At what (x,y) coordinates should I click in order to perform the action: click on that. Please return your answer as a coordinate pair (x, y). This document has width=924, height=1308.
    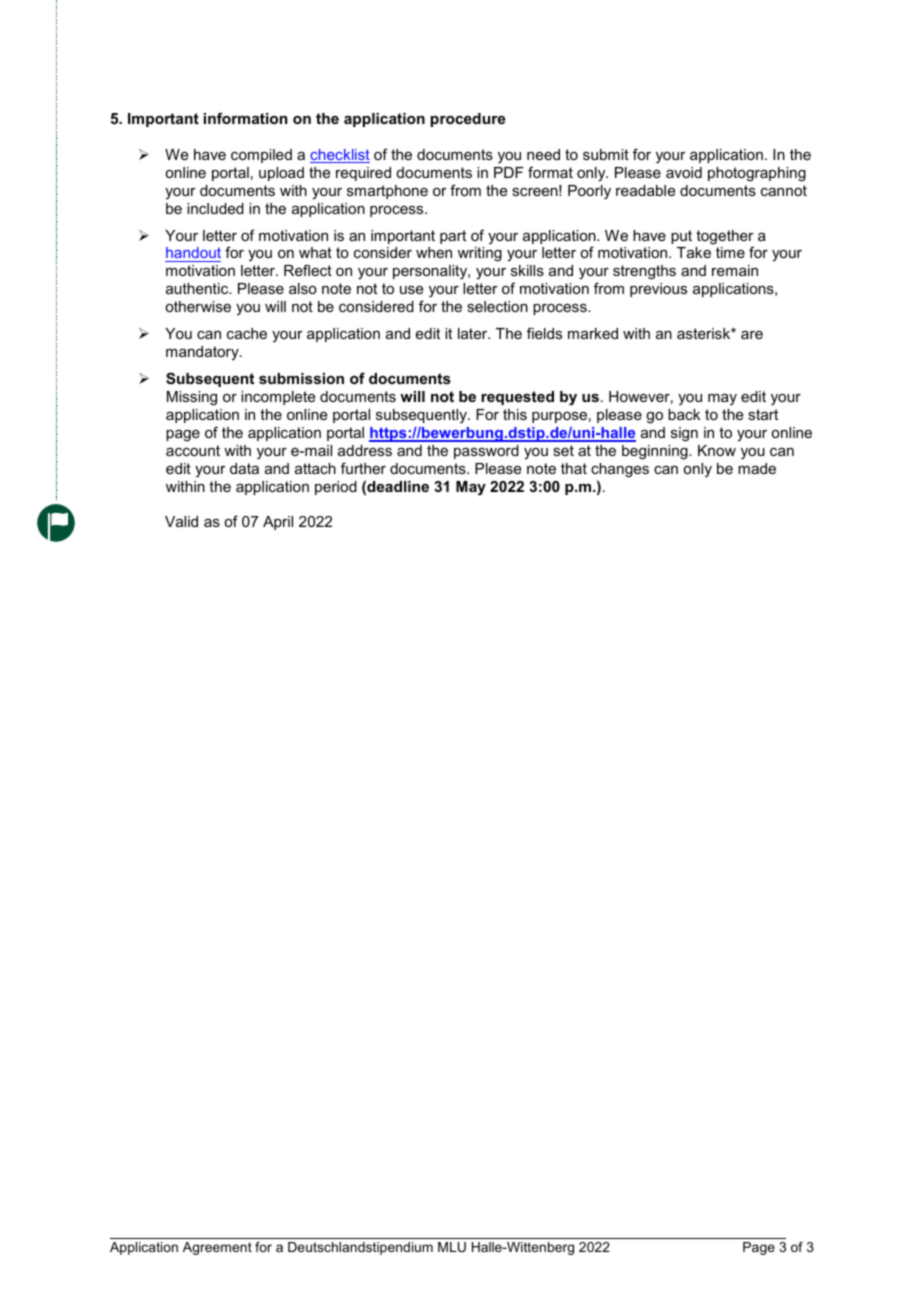
    Looking at the image, I should click on (574, 468).
